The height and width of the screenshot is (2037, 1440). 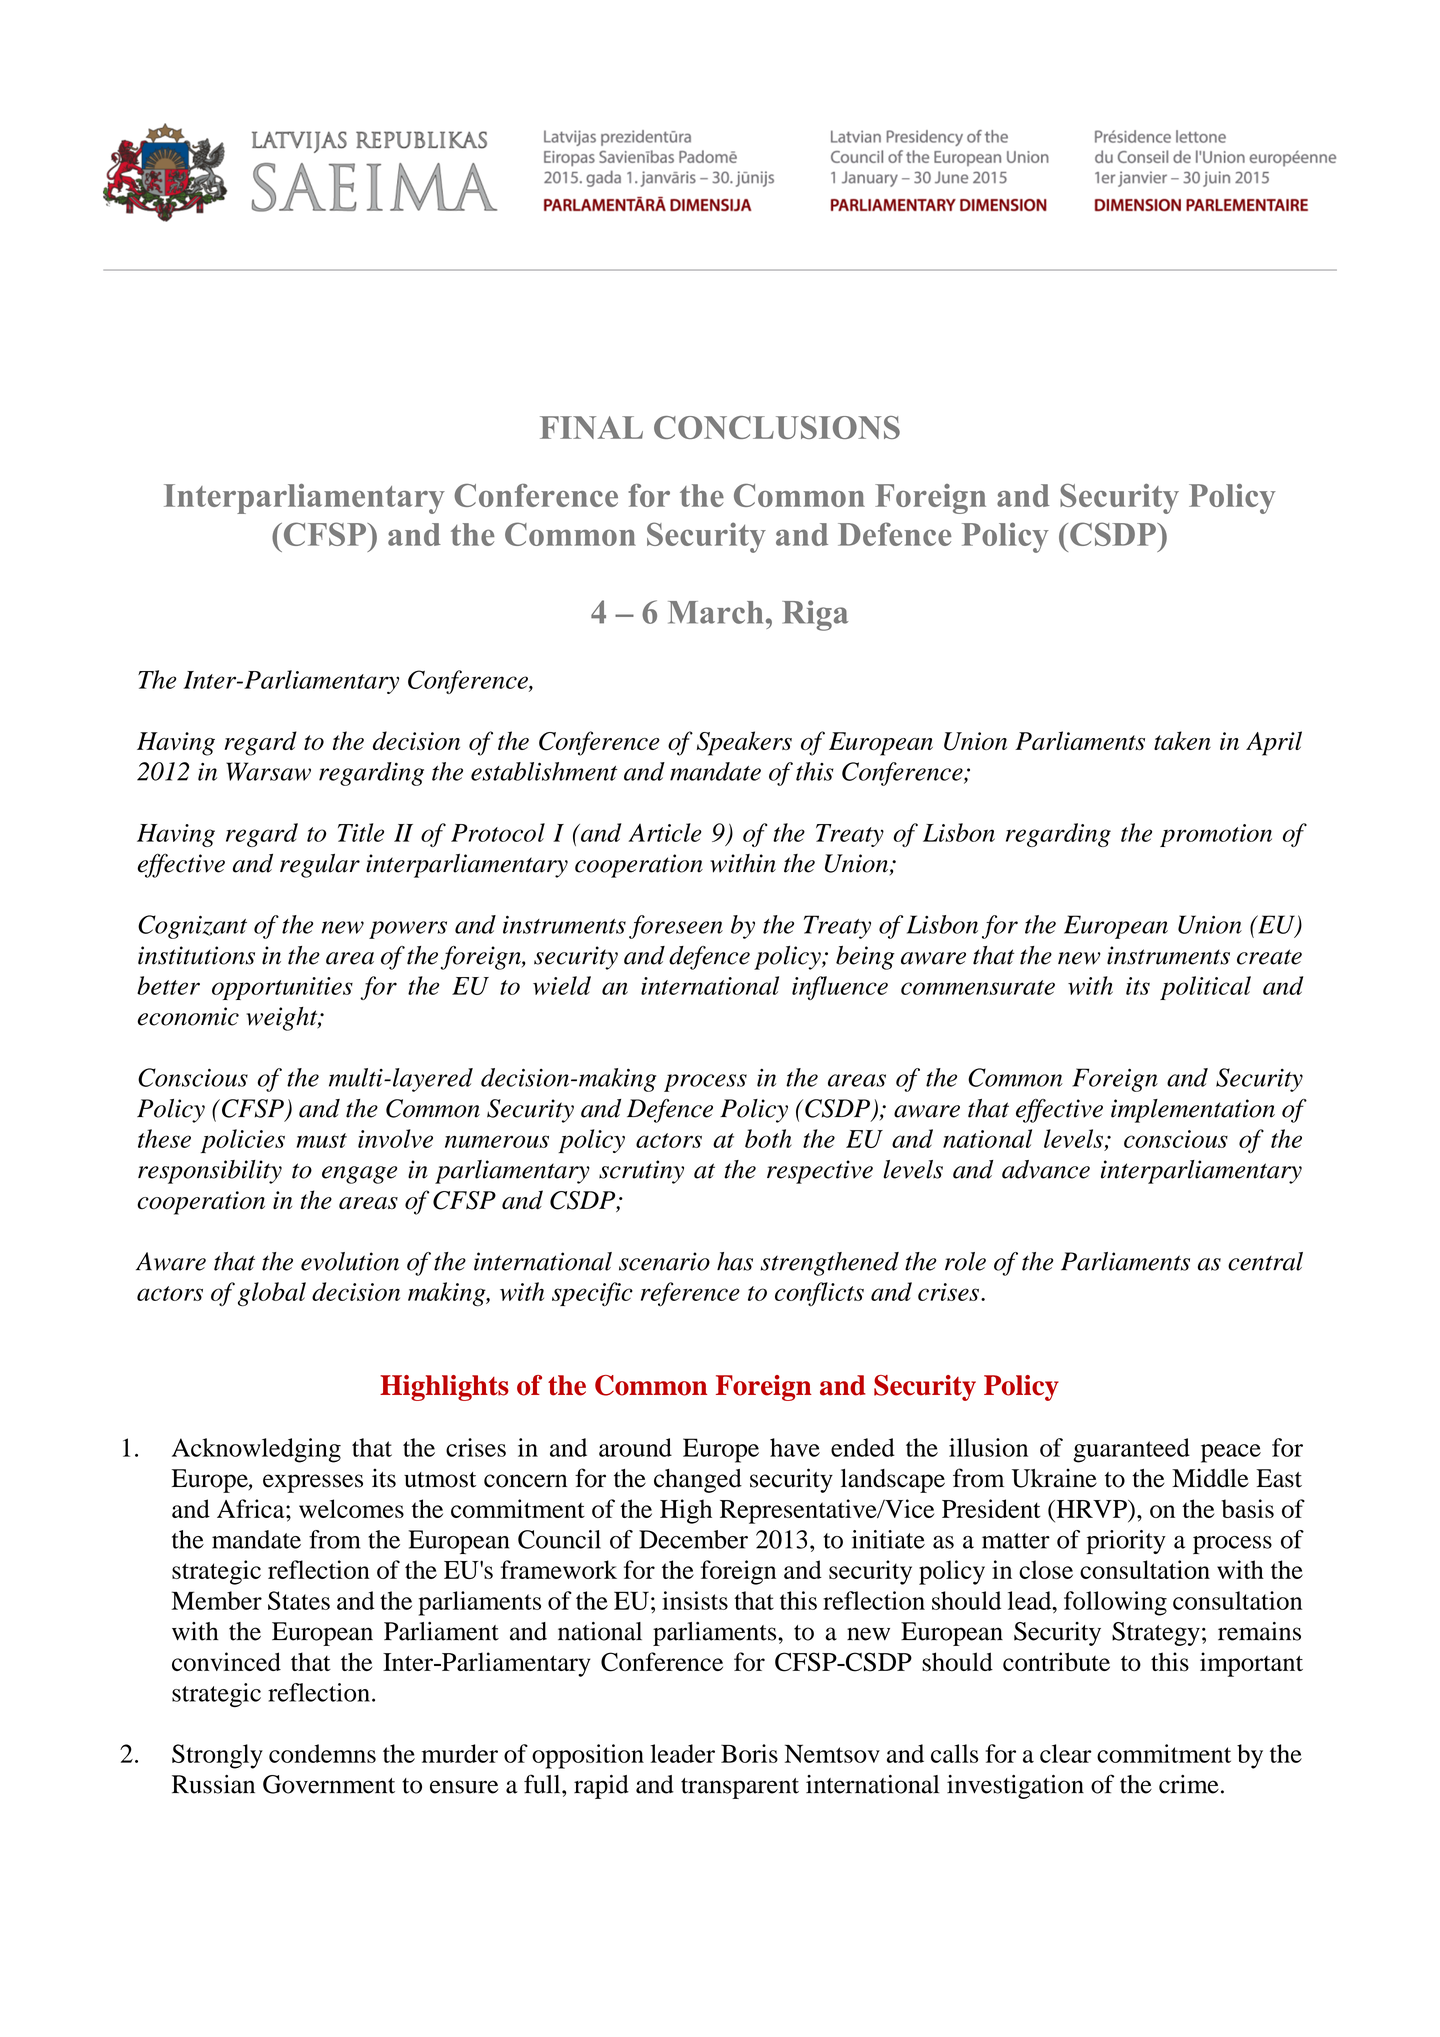 What do you see at coordinates (322, 1753) in the screenshot?
I see `condemns` at bounding box center [322, 1753].
